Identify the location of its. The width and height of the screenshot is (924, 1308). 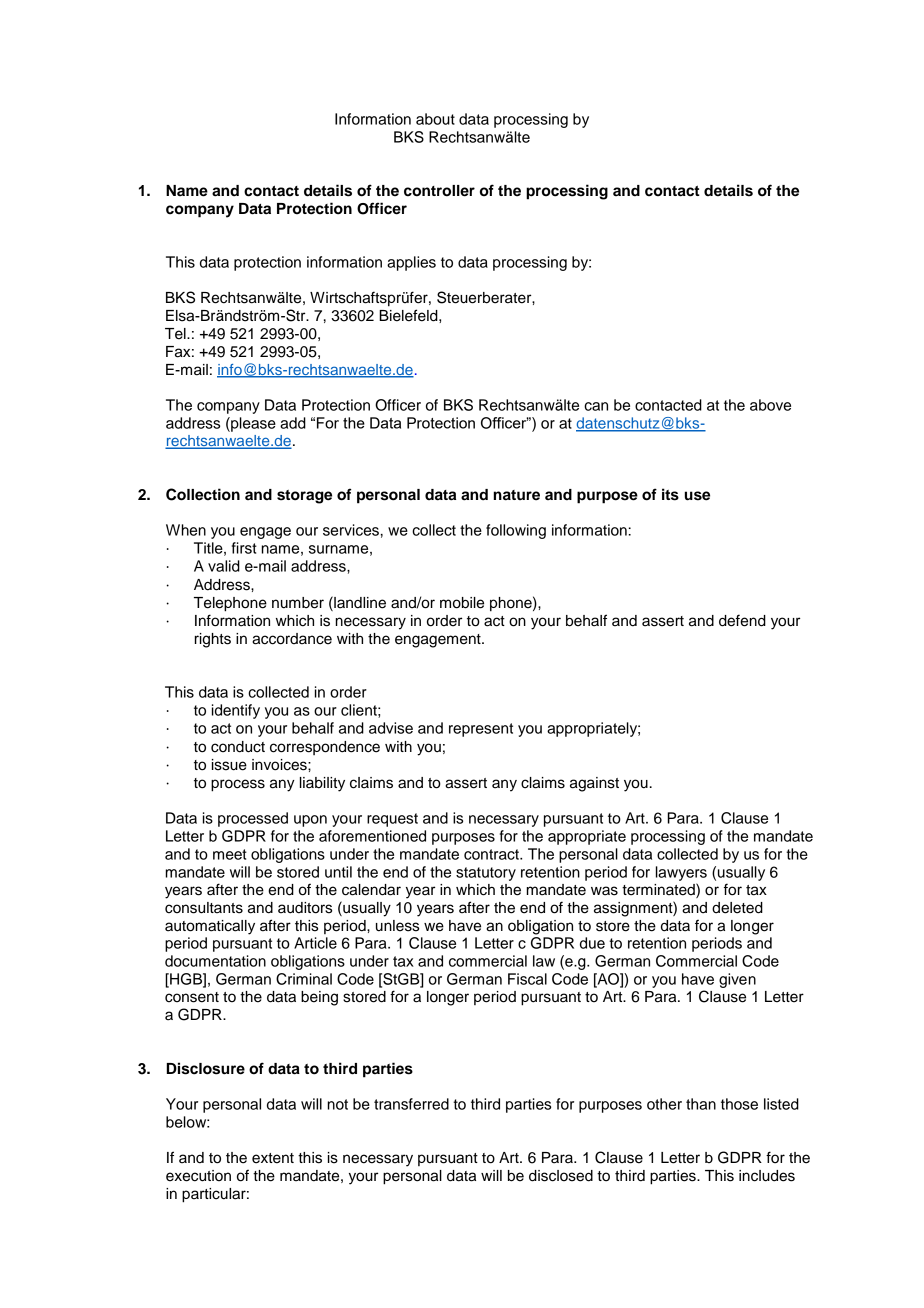
(670, 494).
